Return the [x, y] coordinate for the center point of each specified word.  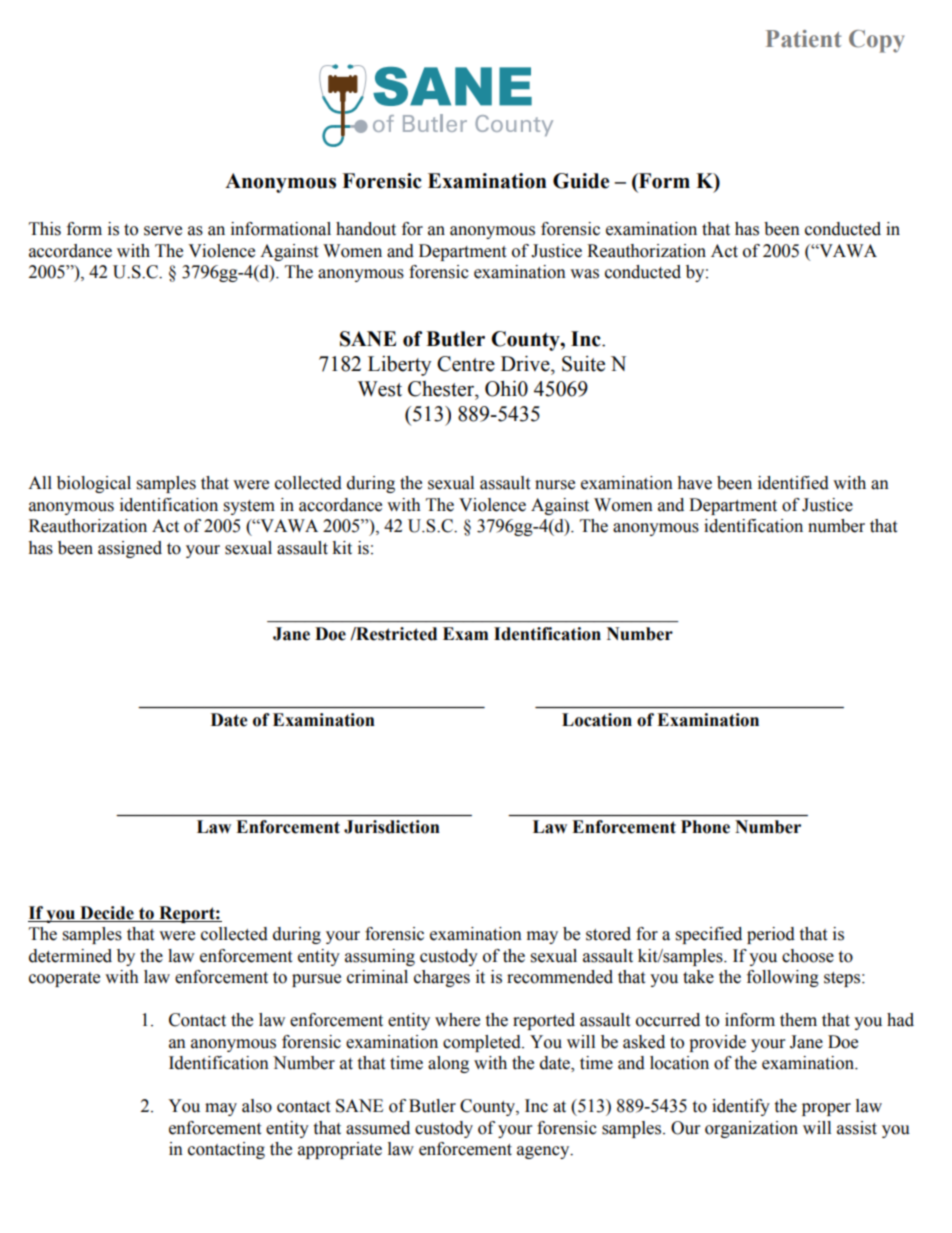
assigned [130, 549]
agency [544, 1152]
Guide [581, 181]
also [257, 1106]
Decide [107, 913]
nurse [555, 485]
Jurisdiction [392, 827]
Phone [705, 827]
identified [793, 483]
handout [366, 229]
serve [163, 231]
